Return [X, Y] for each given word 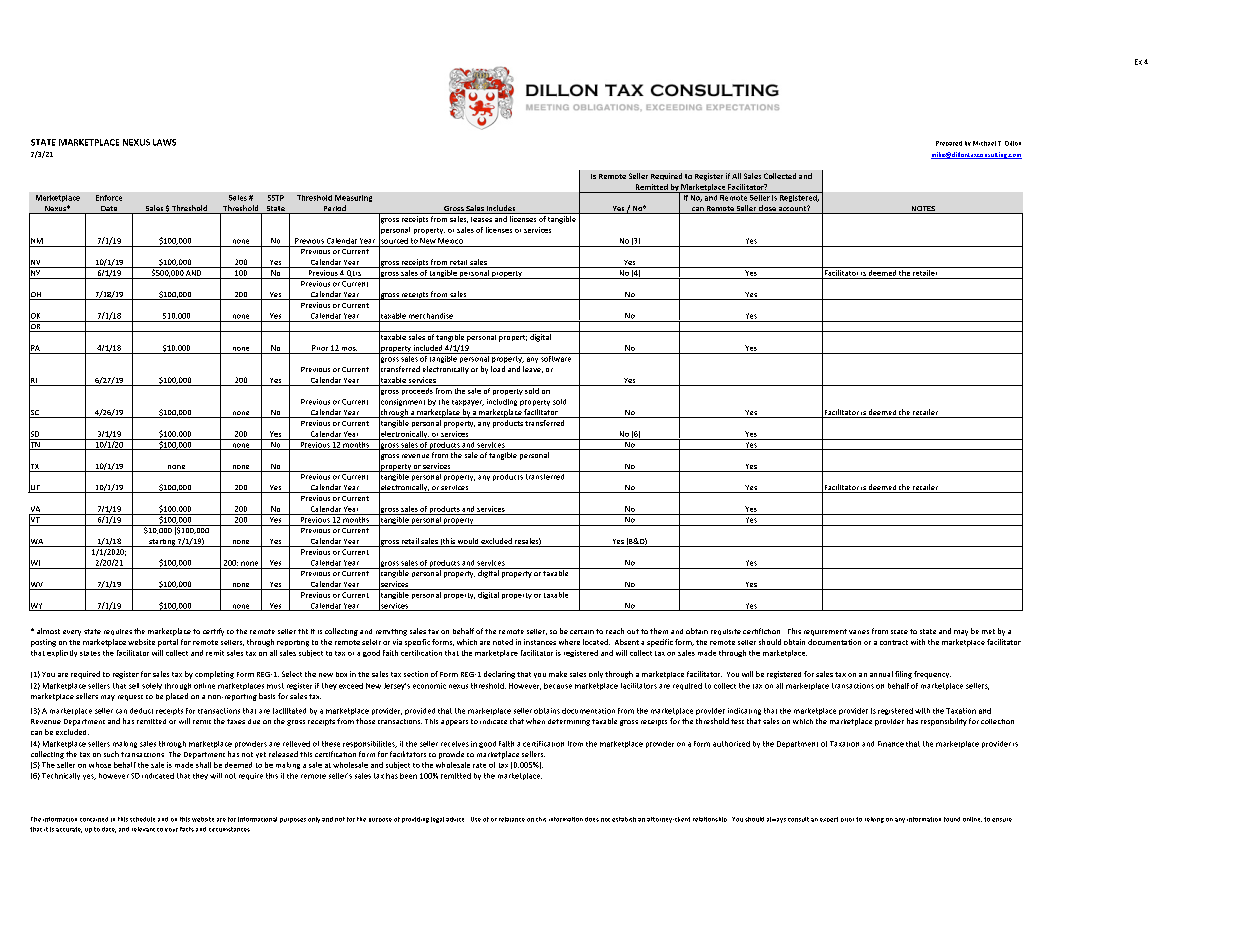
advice [455, 819]
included [428, 348]
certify [213, 632]
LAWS [164, 142]
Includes [501, 209]
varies [859, 632]
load [498, 369]
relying [874, 820]
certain [582, 632]
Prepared [949, 143]
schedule [142, 819]
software [556, 357]
